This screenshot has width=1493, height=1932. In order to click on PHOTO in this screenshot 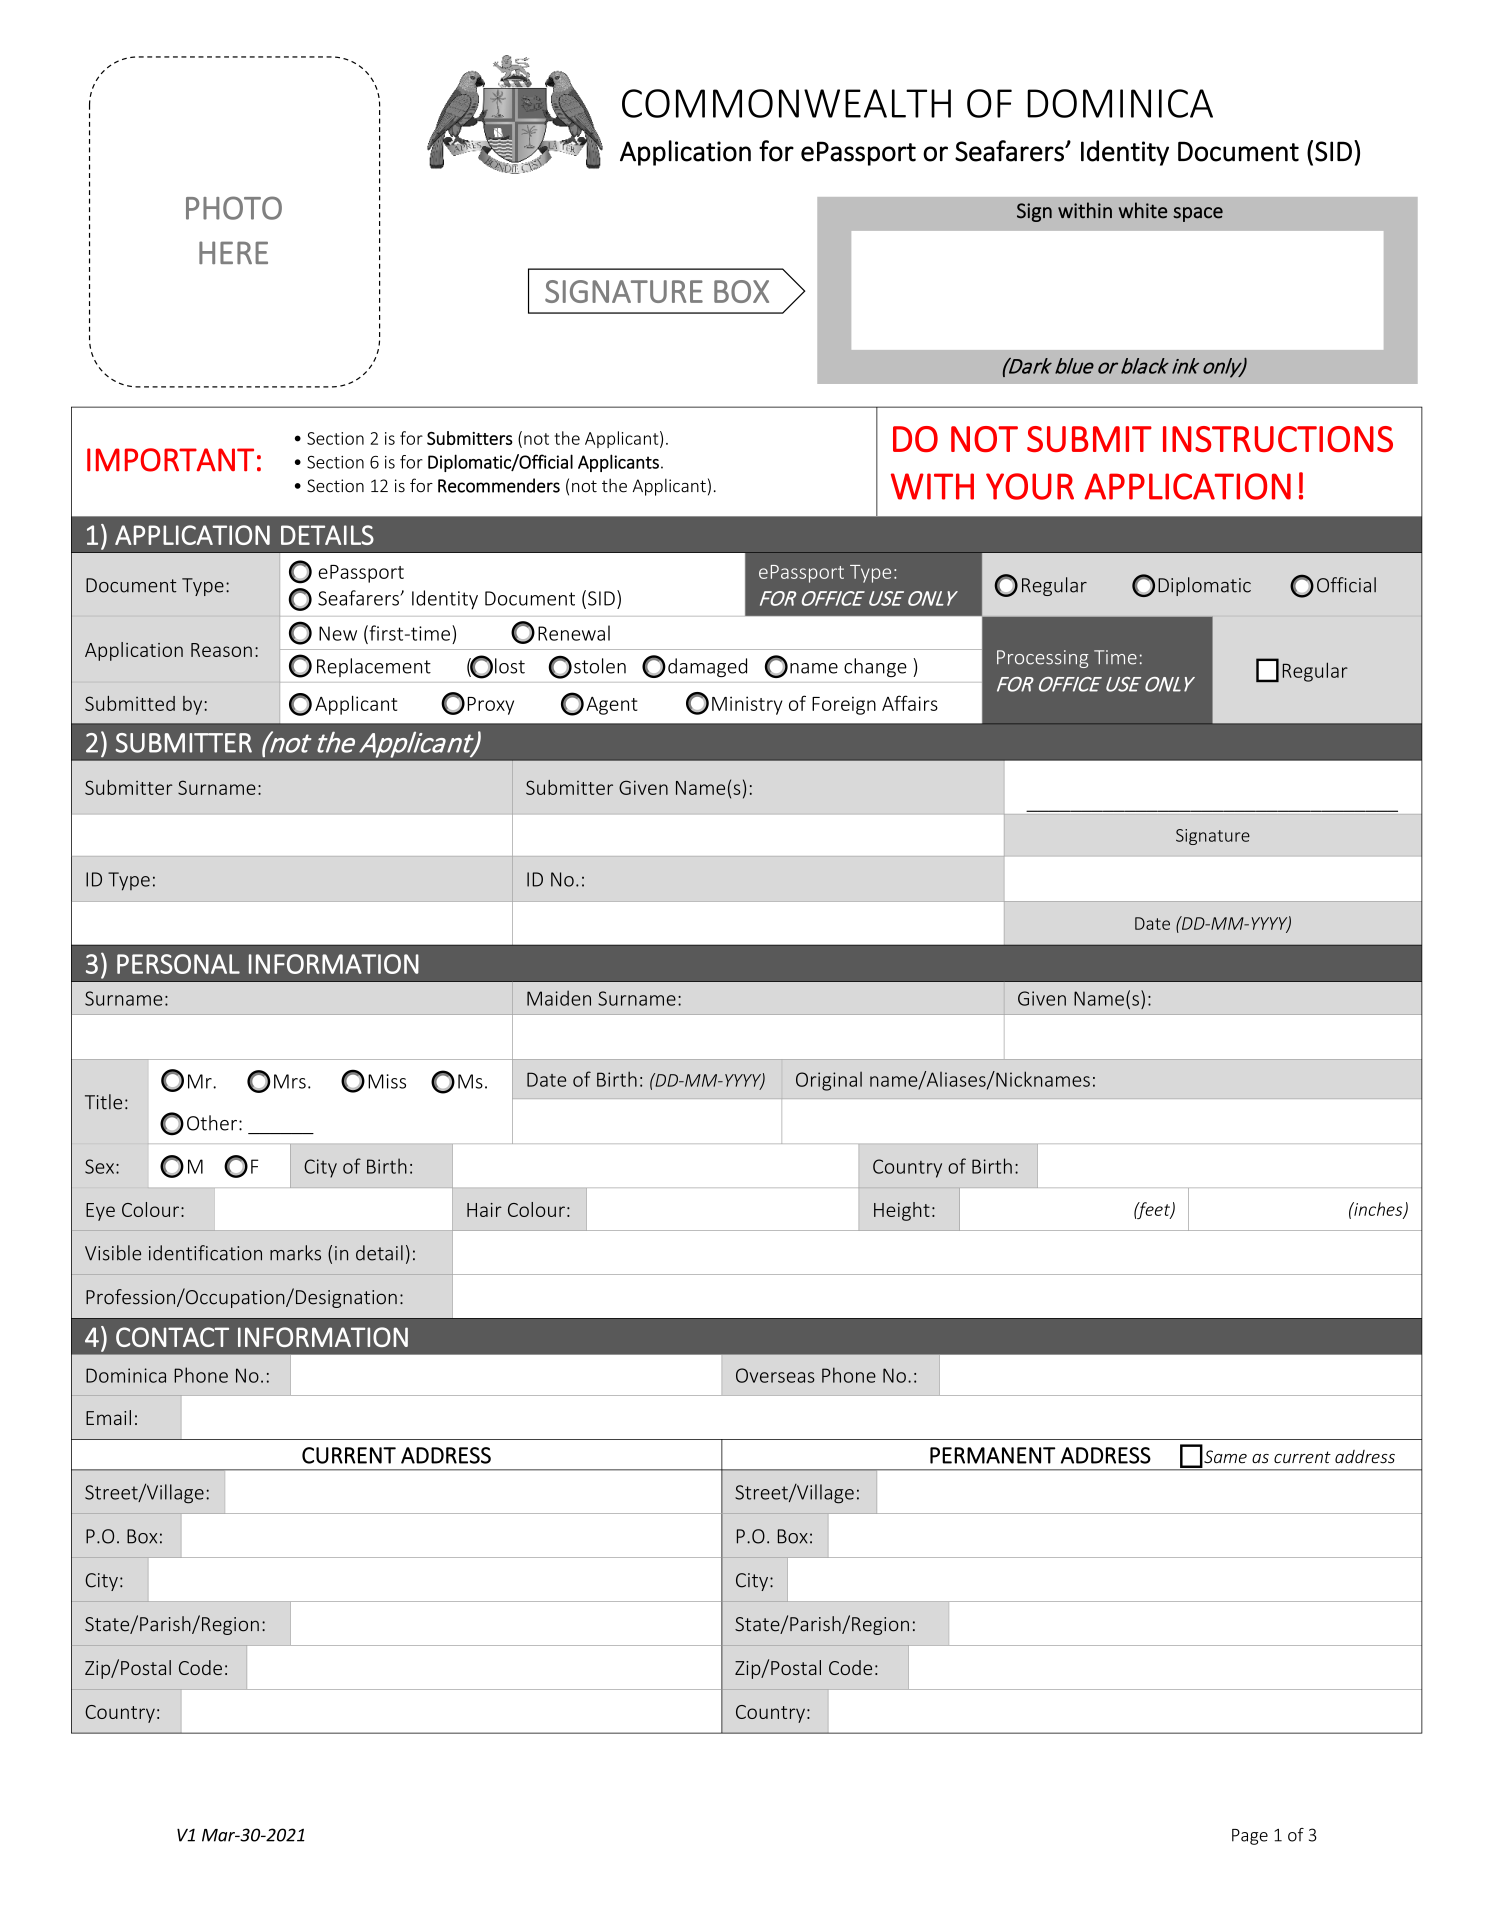, I will do `click(234, 208)`.
